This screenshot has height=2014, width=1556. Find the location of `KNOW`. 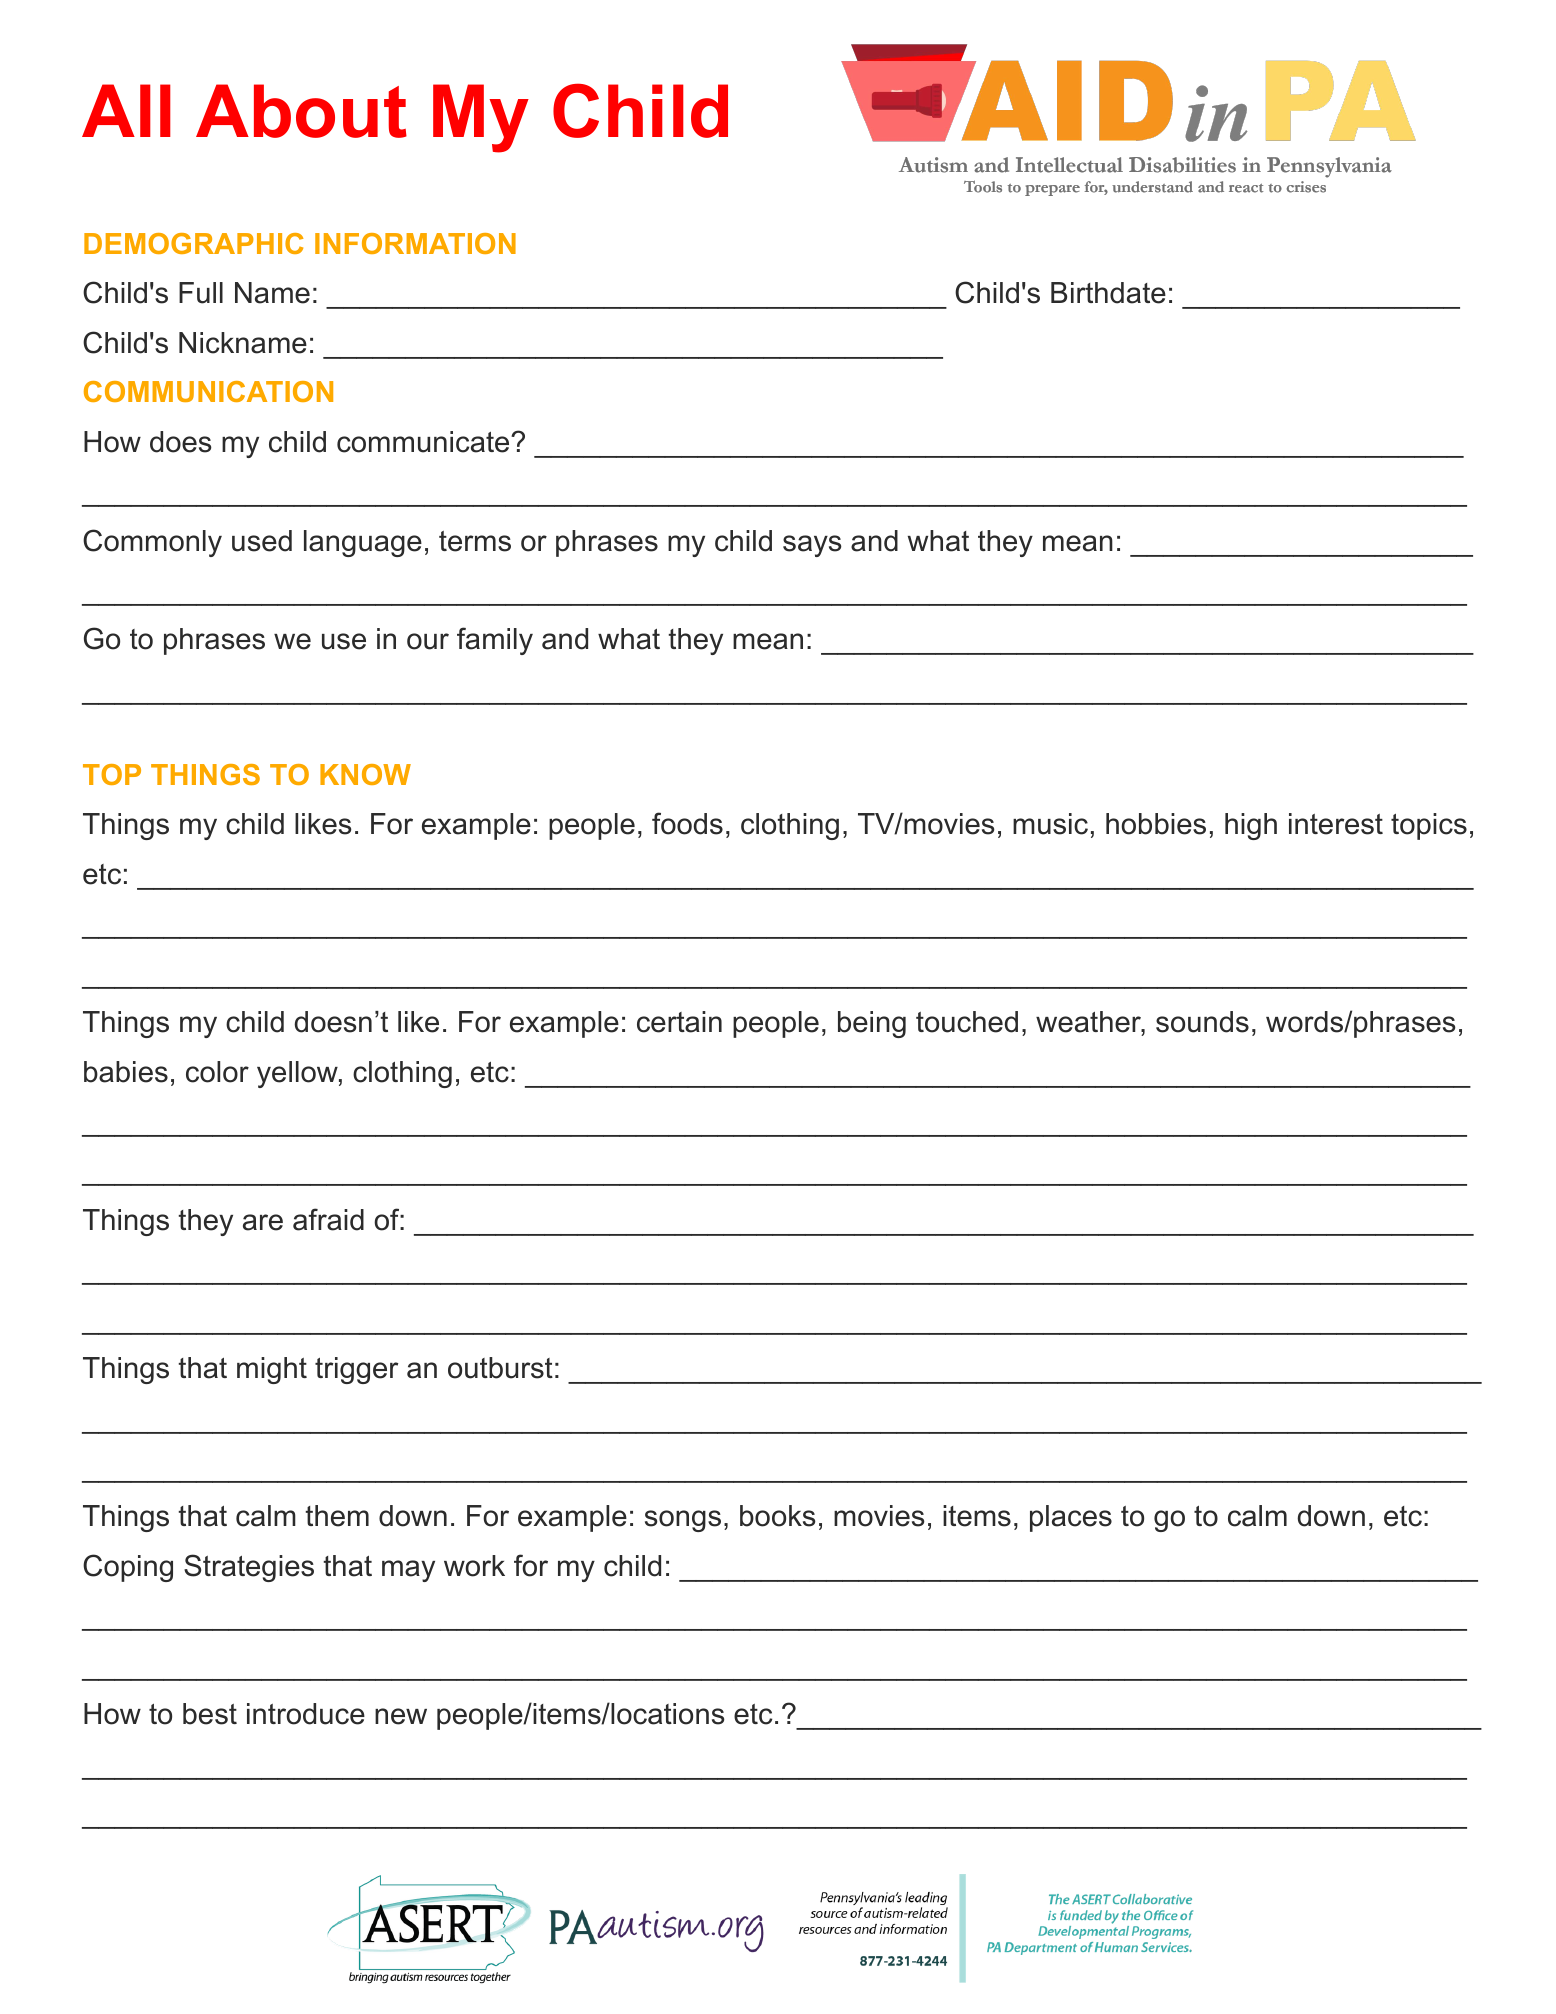

KNOW is located at coordinates (365, 774).
